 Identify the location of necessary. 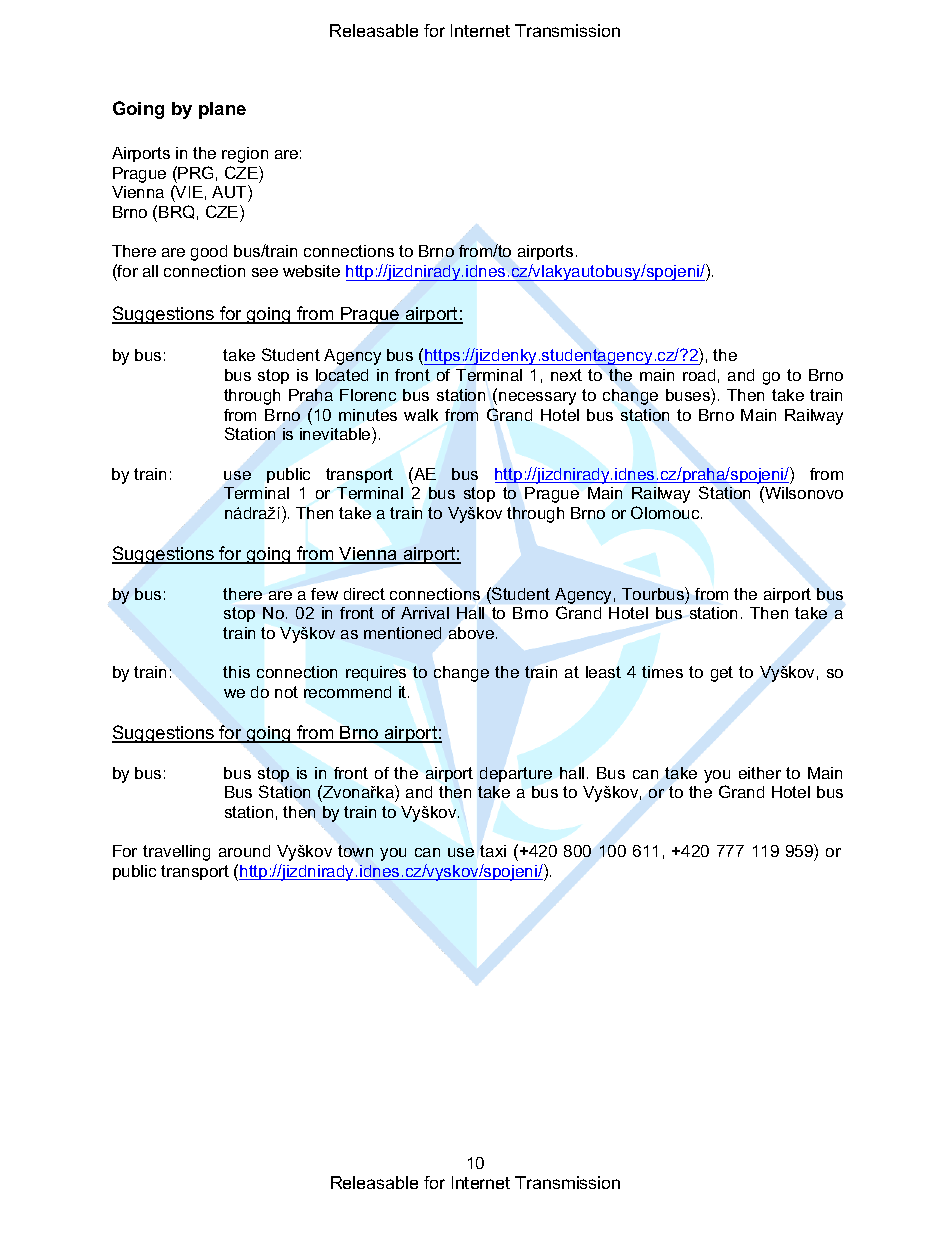
(537, 398).
